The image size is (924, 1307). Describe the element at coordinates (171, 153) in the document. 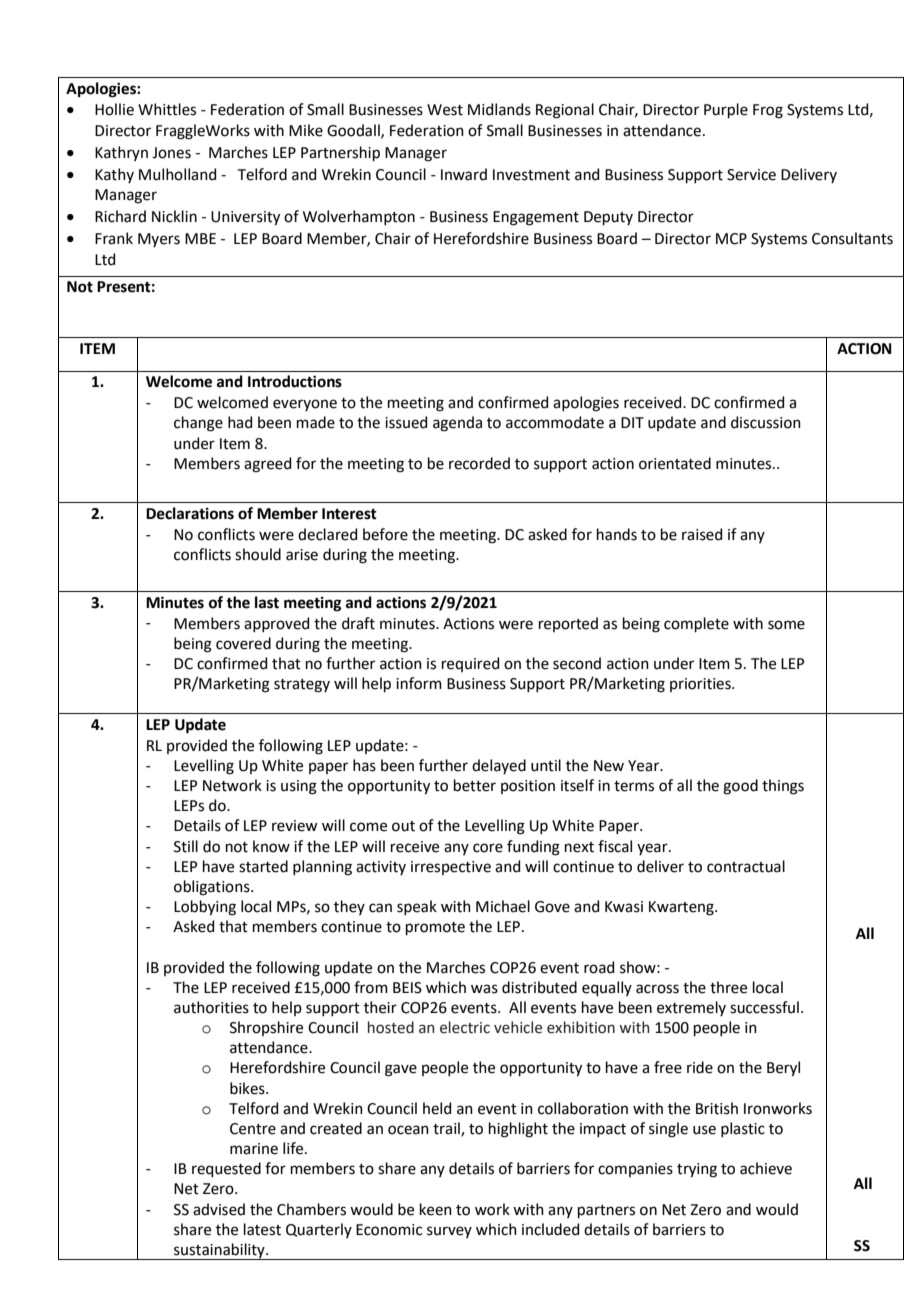

I see `Jones` at that location.
